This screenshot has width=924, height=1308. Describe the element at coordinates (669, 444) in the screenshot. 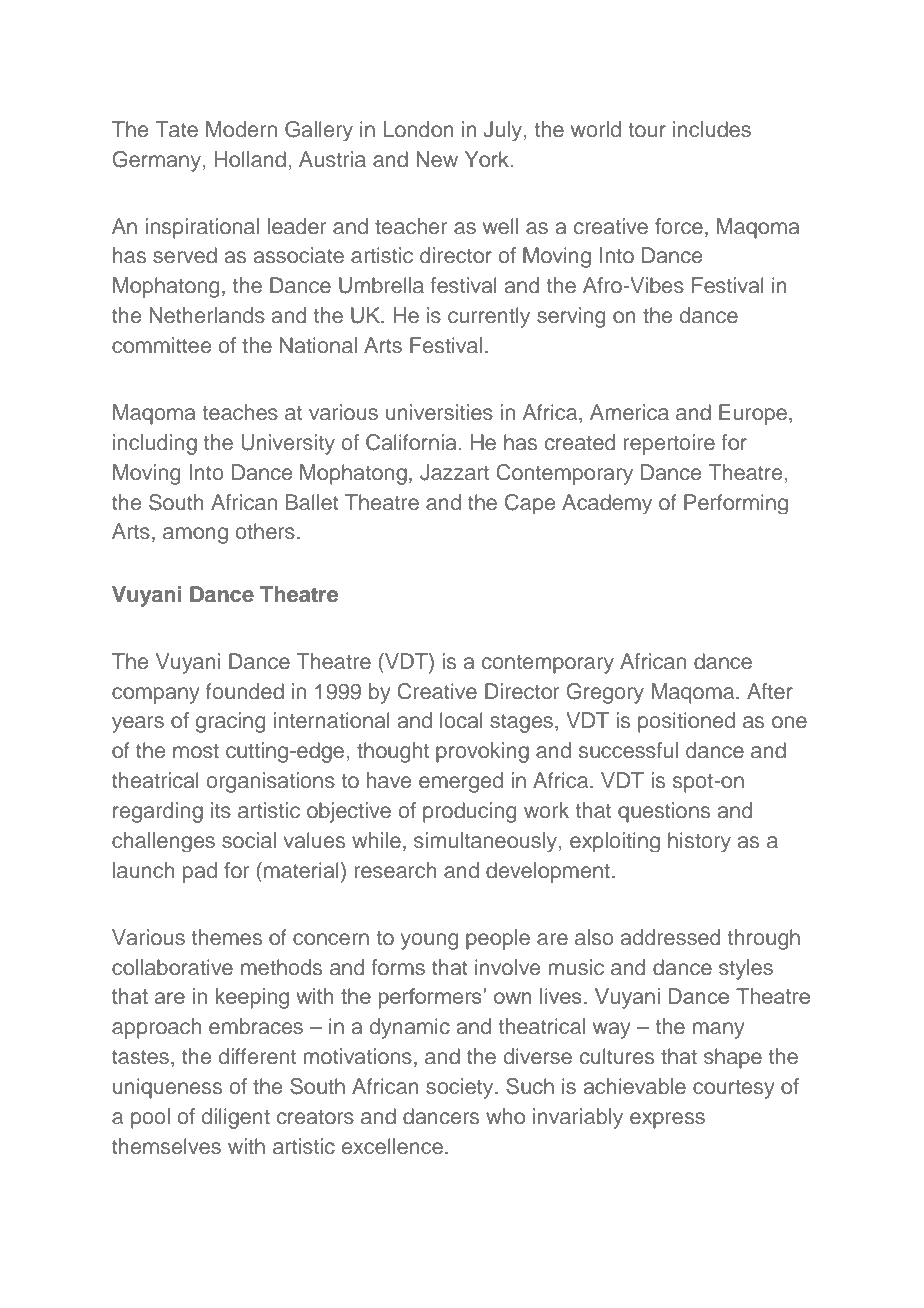

I see `repertoire` at that location.
